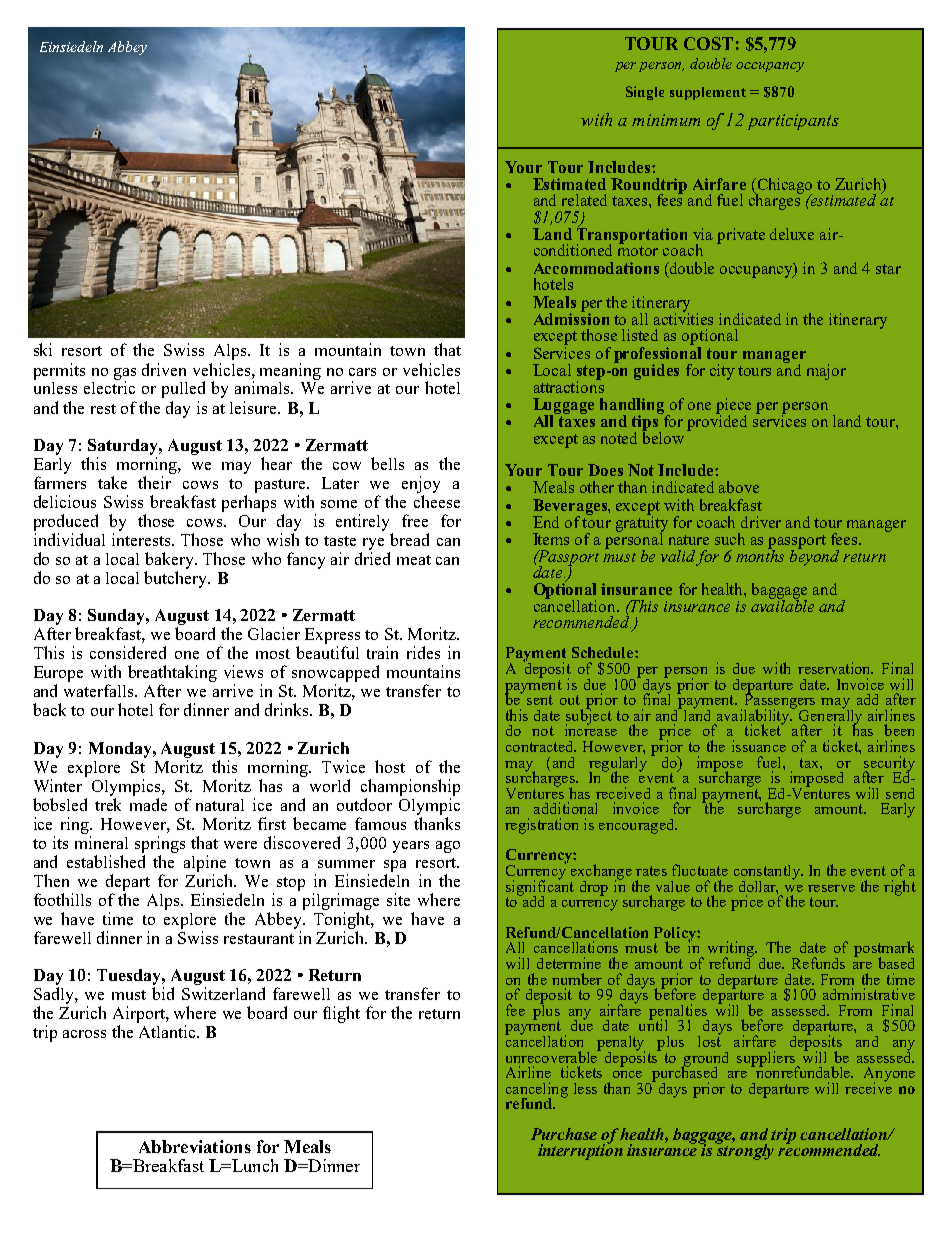 The image size is (952, 1233). I want to click on canceling, so click(537, 1091).
